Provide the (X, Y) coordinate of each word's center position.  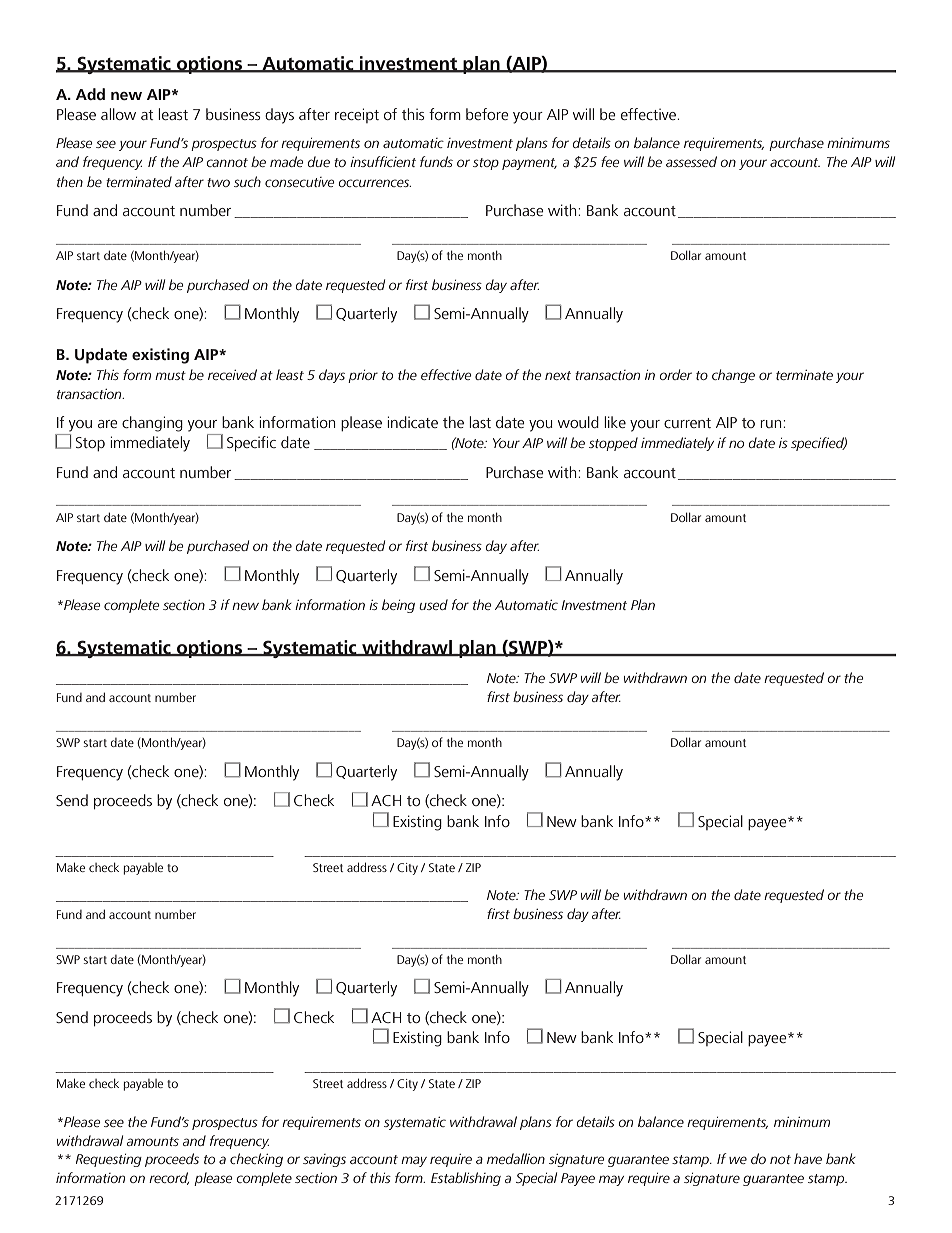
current (687, 423)
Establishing (466, 1179)
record (169, 1178)
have (808, 1158)
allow (118, 114)
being (398, 606)
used (433, 604)
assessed (691, 161)
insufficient (383, 161)
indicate (412, 422)
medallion (516, 1158)
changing (152, 424)
